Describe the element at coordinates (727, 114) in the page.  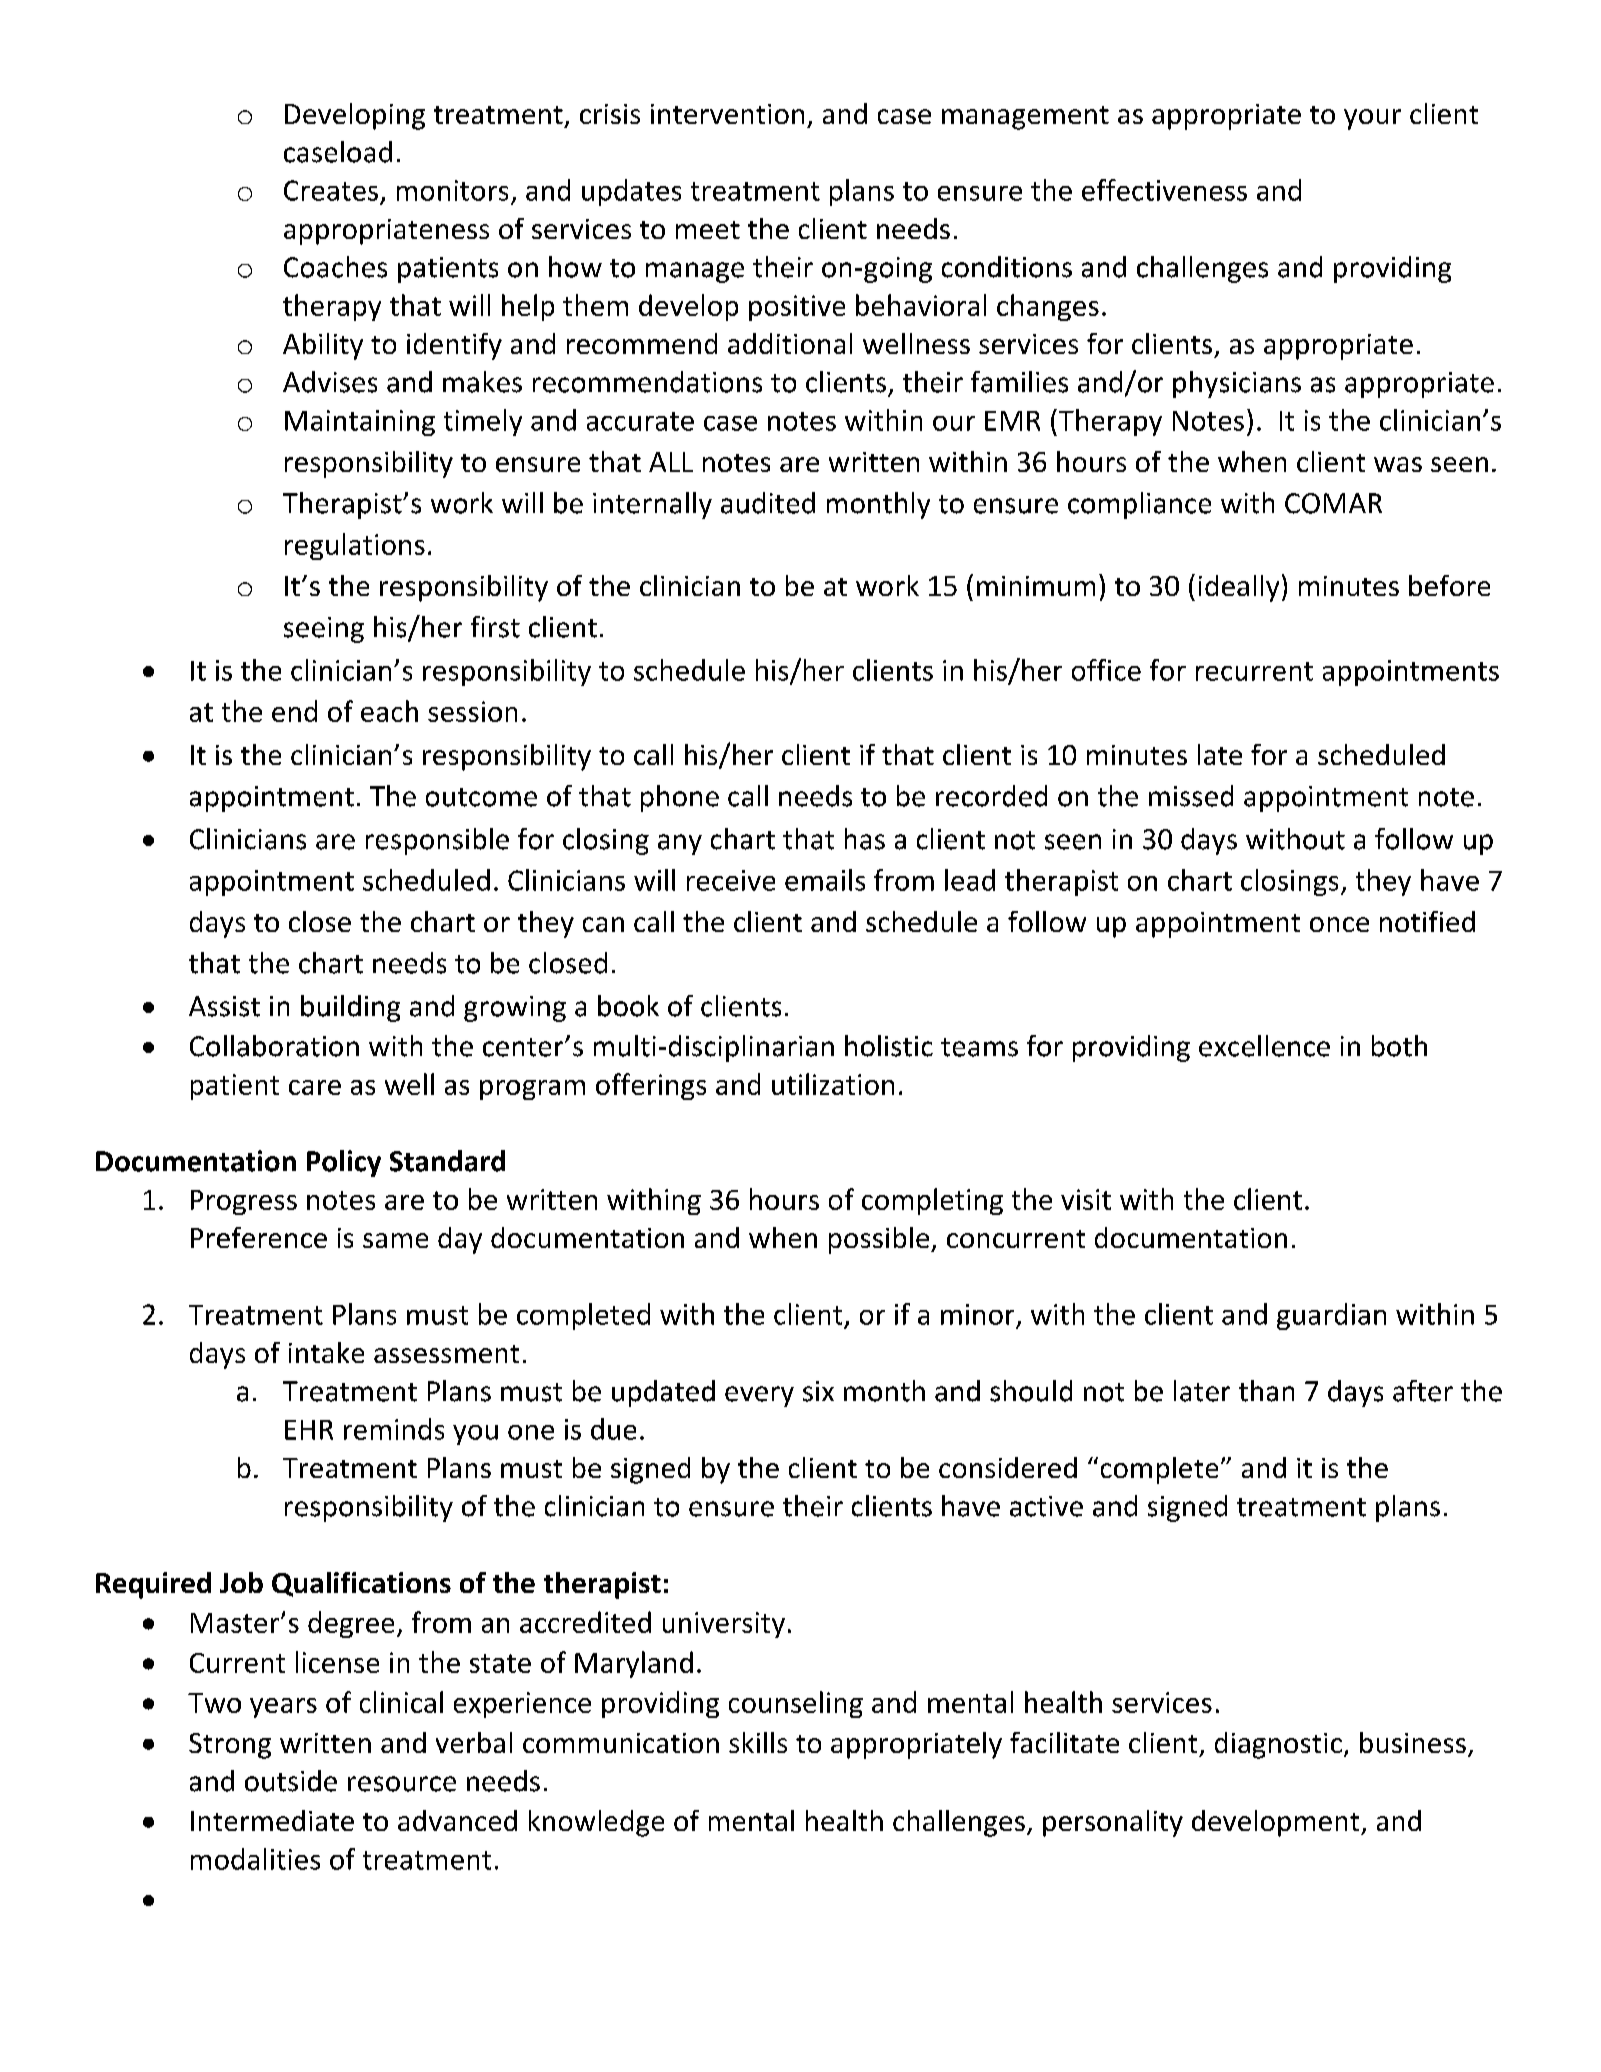
I see `intervention` at that location.
